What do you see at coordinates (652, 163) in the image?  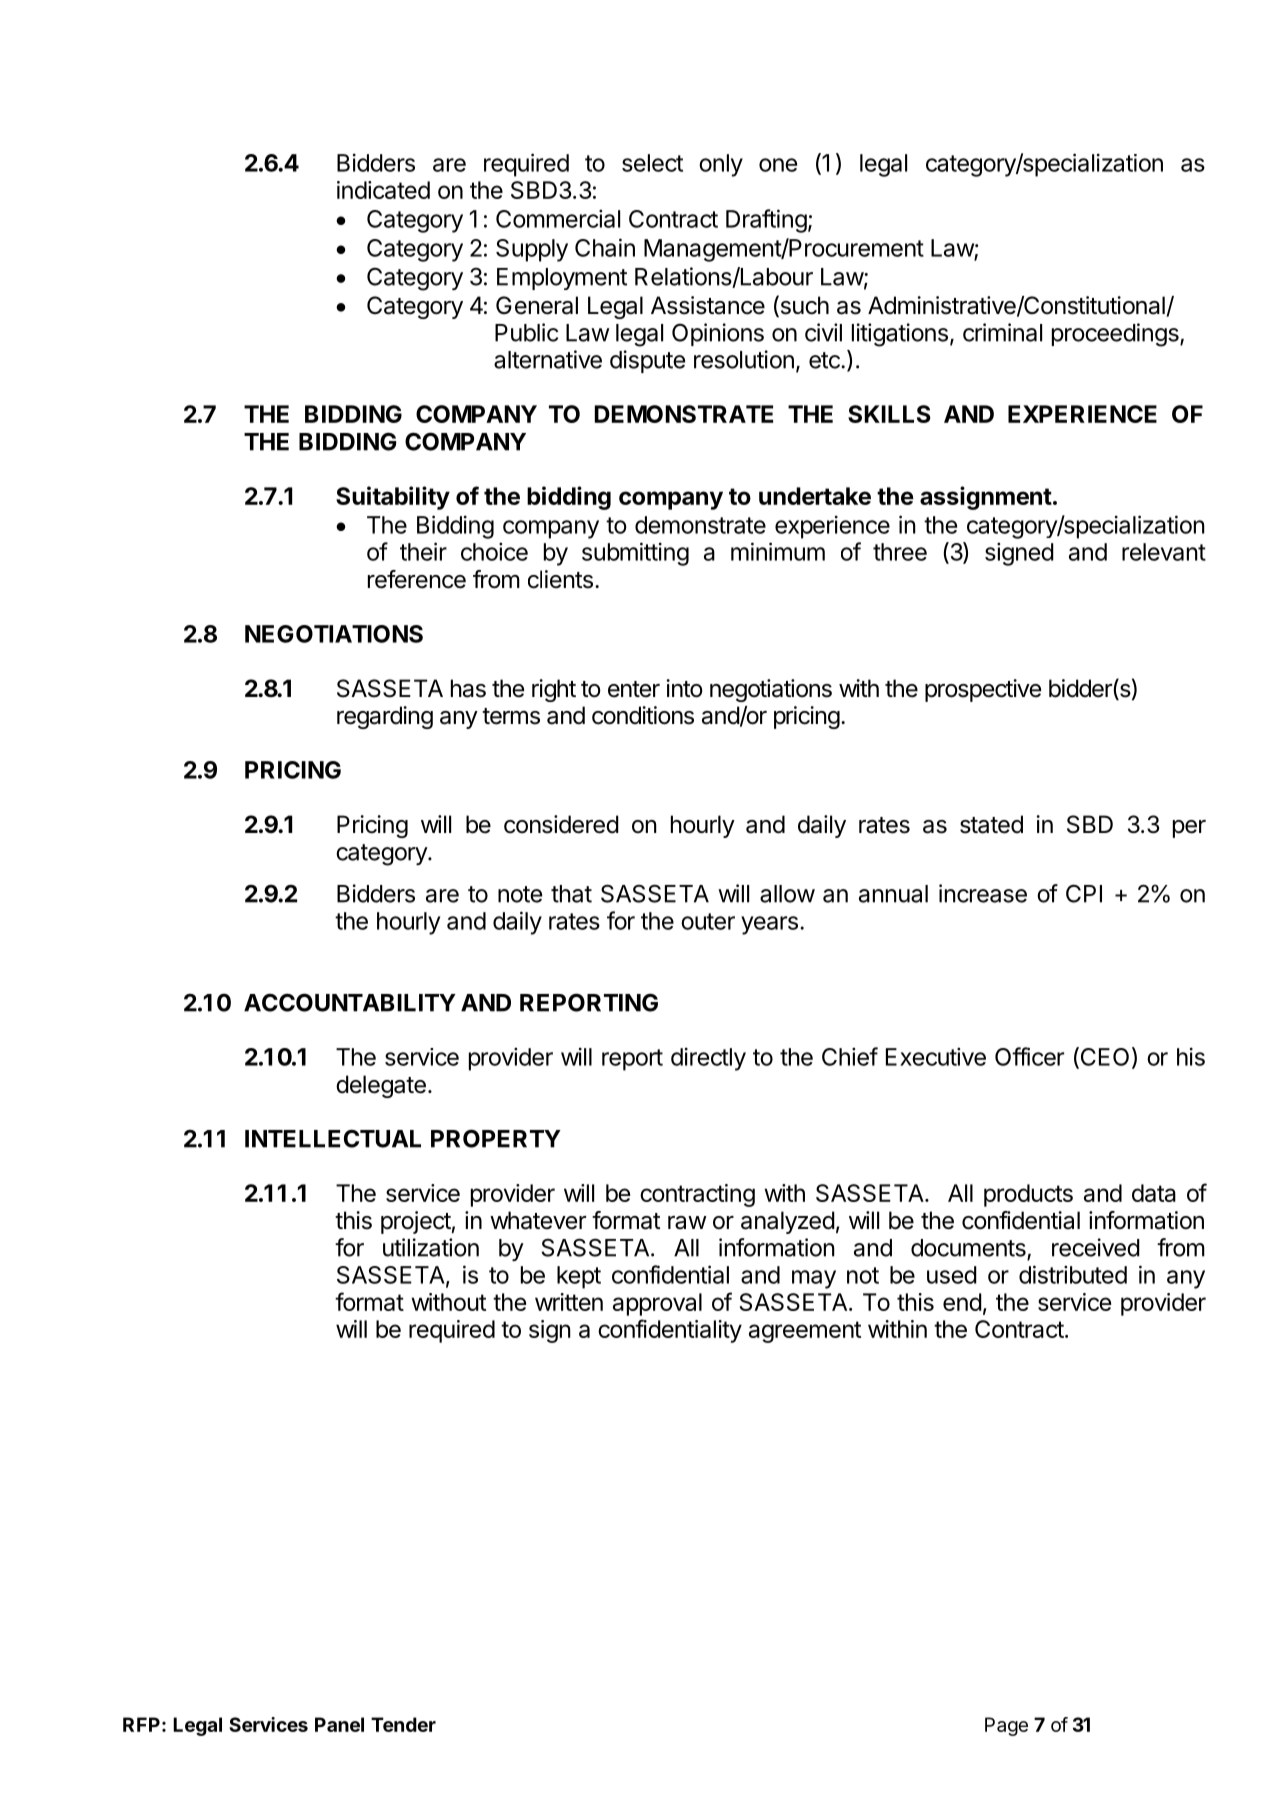 I see `select` at bounding box center [652, 163].
